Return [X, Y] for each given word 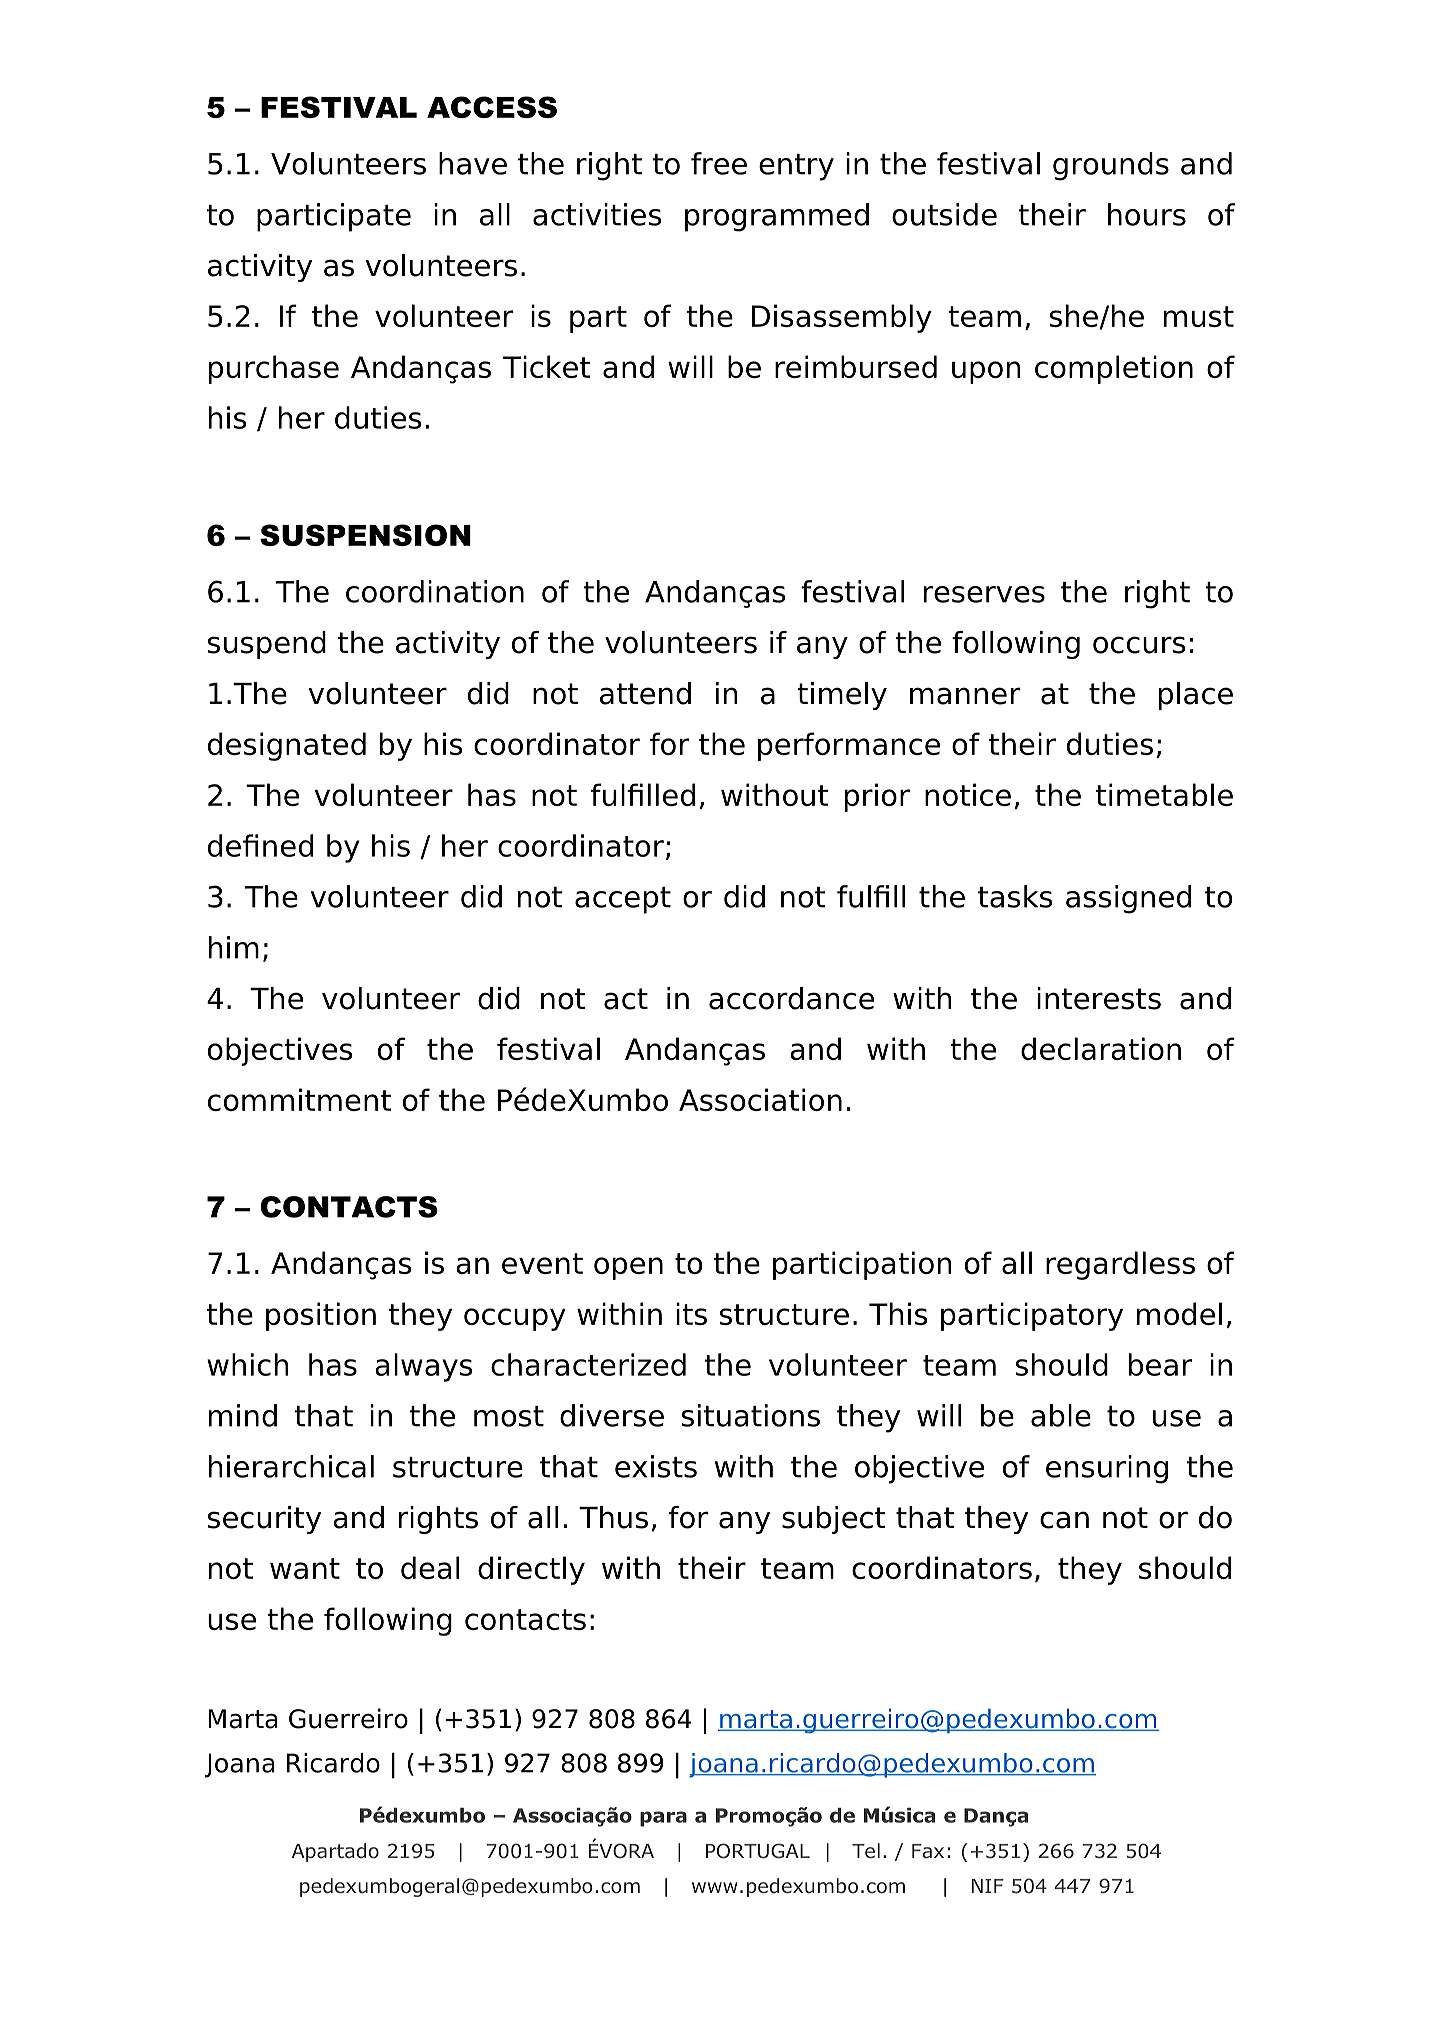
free [719, 163]
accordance [791, 998]
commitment [299, 1099]
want [305, 1568]
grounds [1111, 166]
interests [1099, 998]
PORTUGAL [758, 1851]
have [473, 163]
